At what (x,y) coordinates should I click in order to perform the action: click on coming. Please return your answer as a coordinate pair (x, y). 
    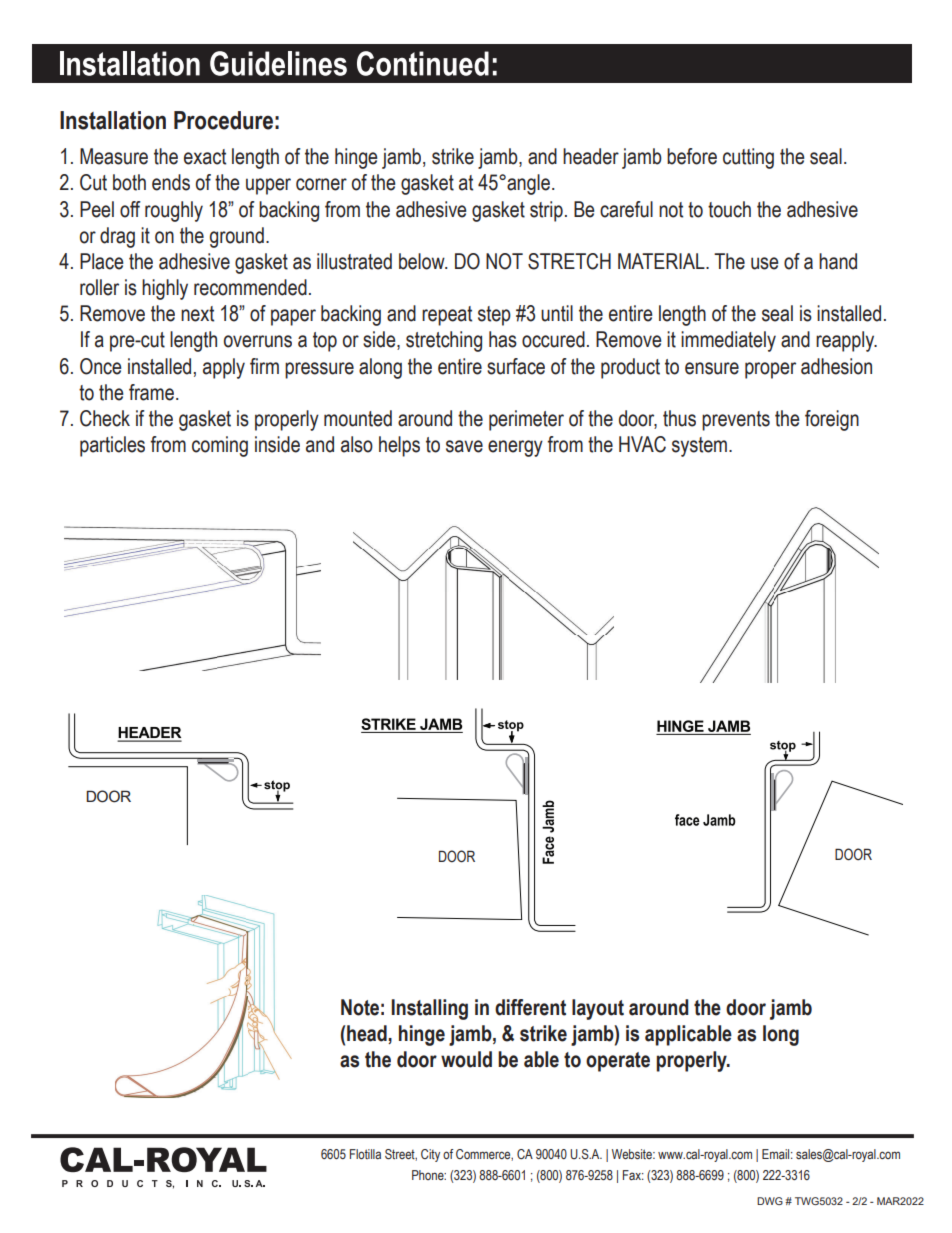
    Looking at the image, I should click on (220, 446).
